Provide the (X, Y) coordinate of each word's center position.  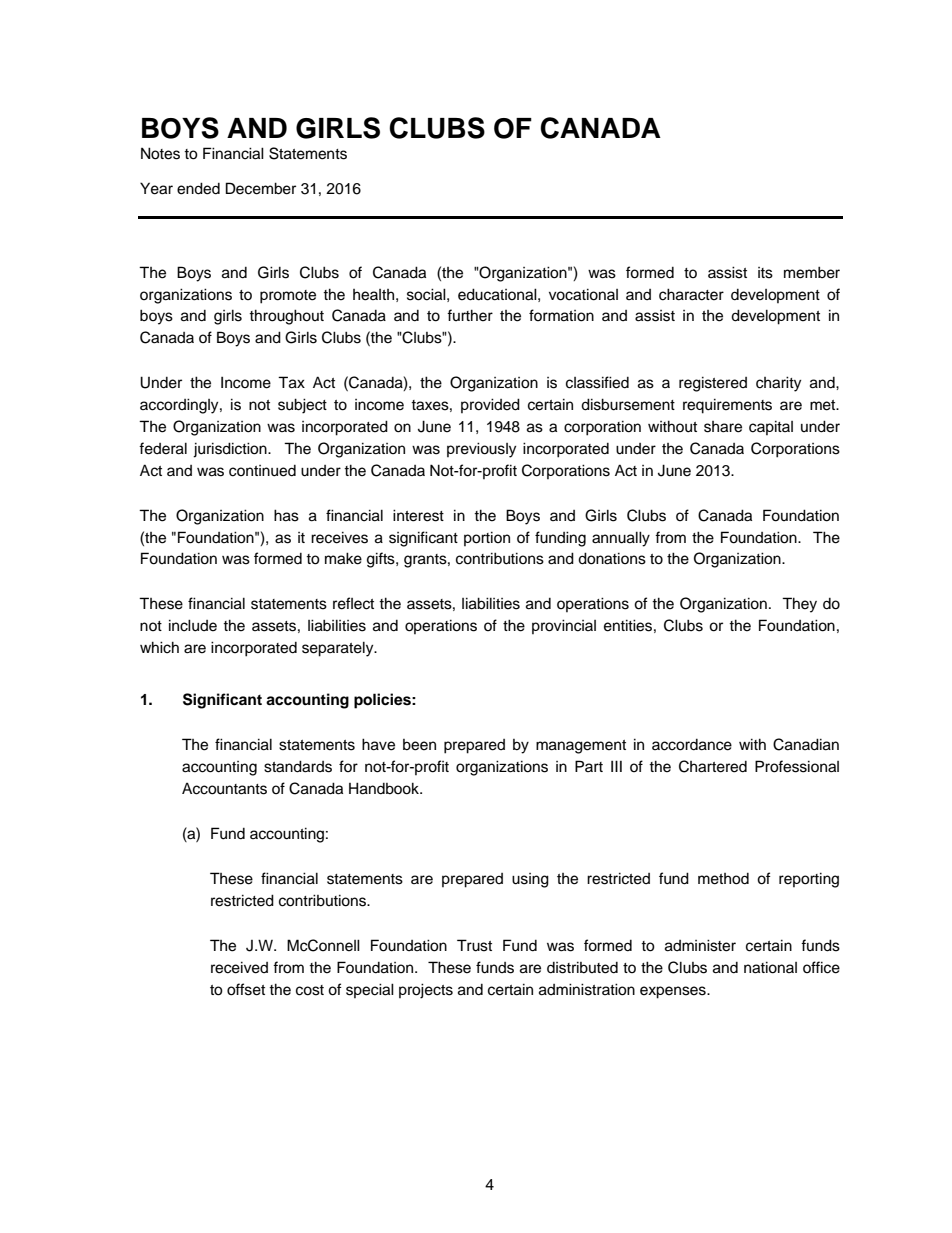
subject (302, 406)
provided (490, 405)
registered (713, 384)
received (239, 967)
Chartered (713, 766)
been (419, 745)
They (799, 605)
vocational (583, 294)
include (193, 625)
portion (487, 538)
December (261, 188)
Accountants (224, 789)
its (765, 273)
